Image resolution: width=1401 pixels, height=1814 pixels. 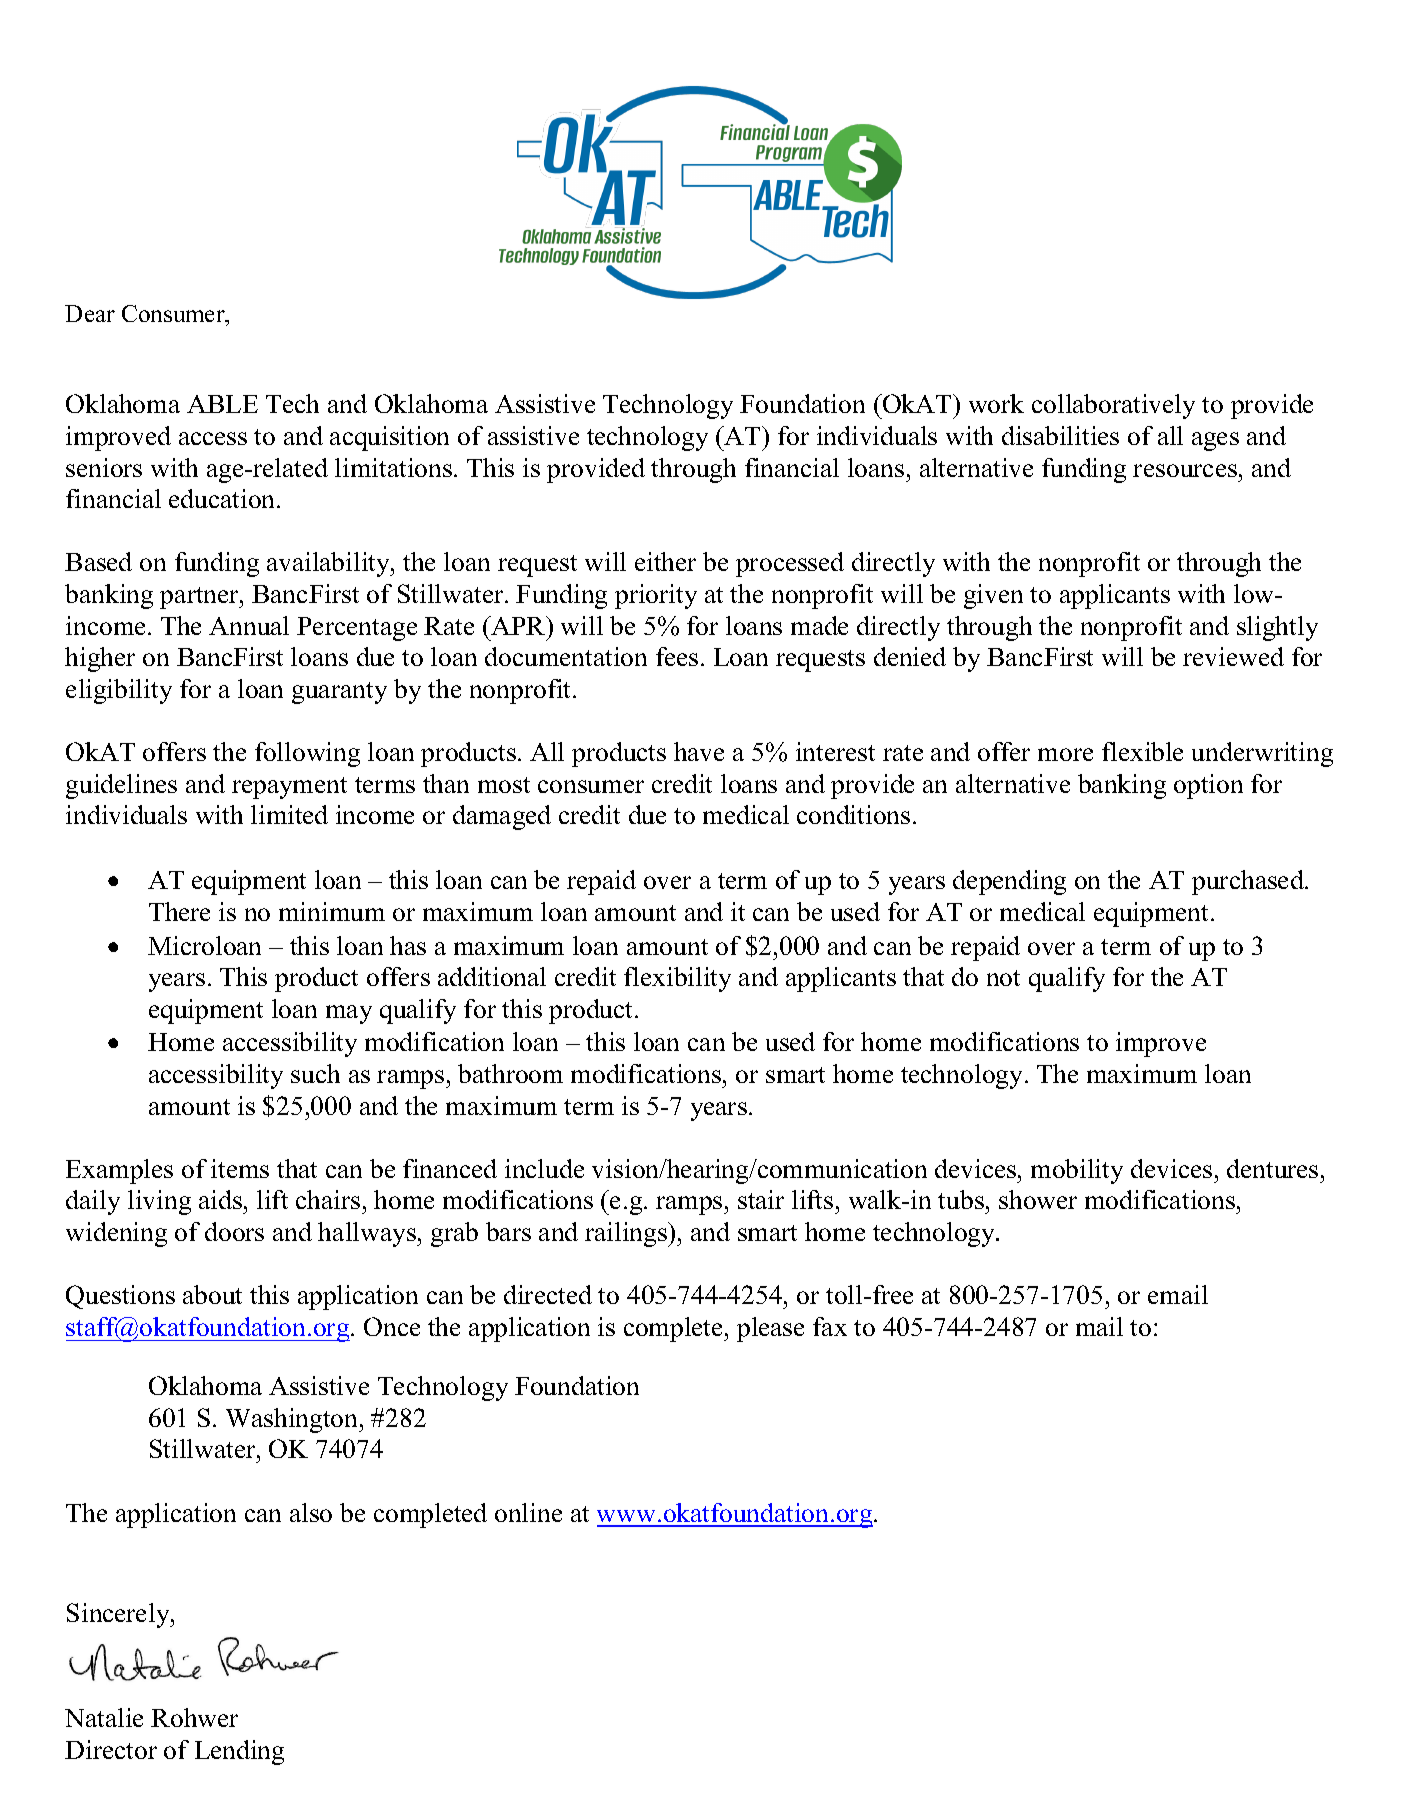 I want to click on shower, so click(x=1038, y=1199).
